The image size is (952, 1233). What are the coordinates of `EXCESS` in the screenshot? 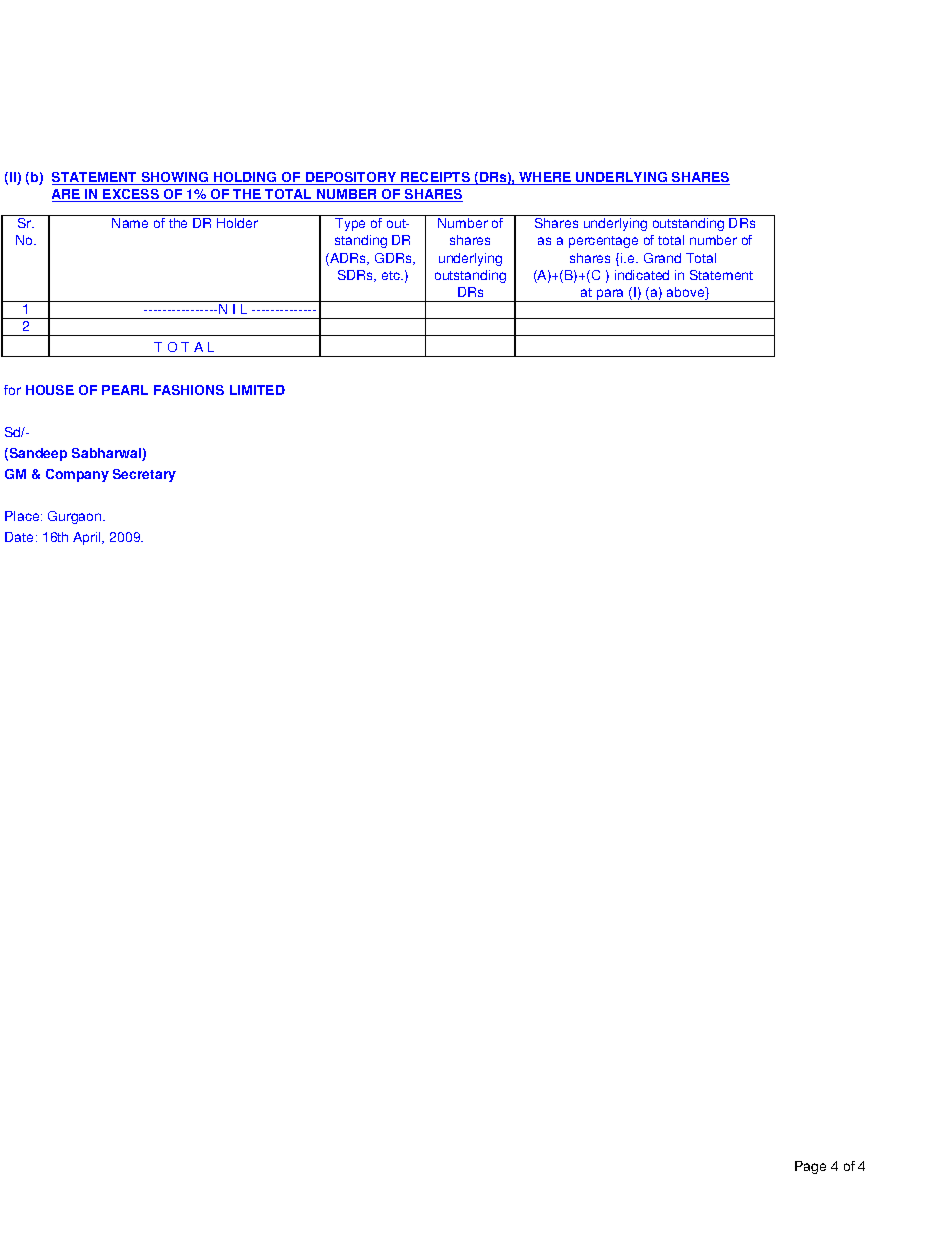 It's located at (131, 195).
